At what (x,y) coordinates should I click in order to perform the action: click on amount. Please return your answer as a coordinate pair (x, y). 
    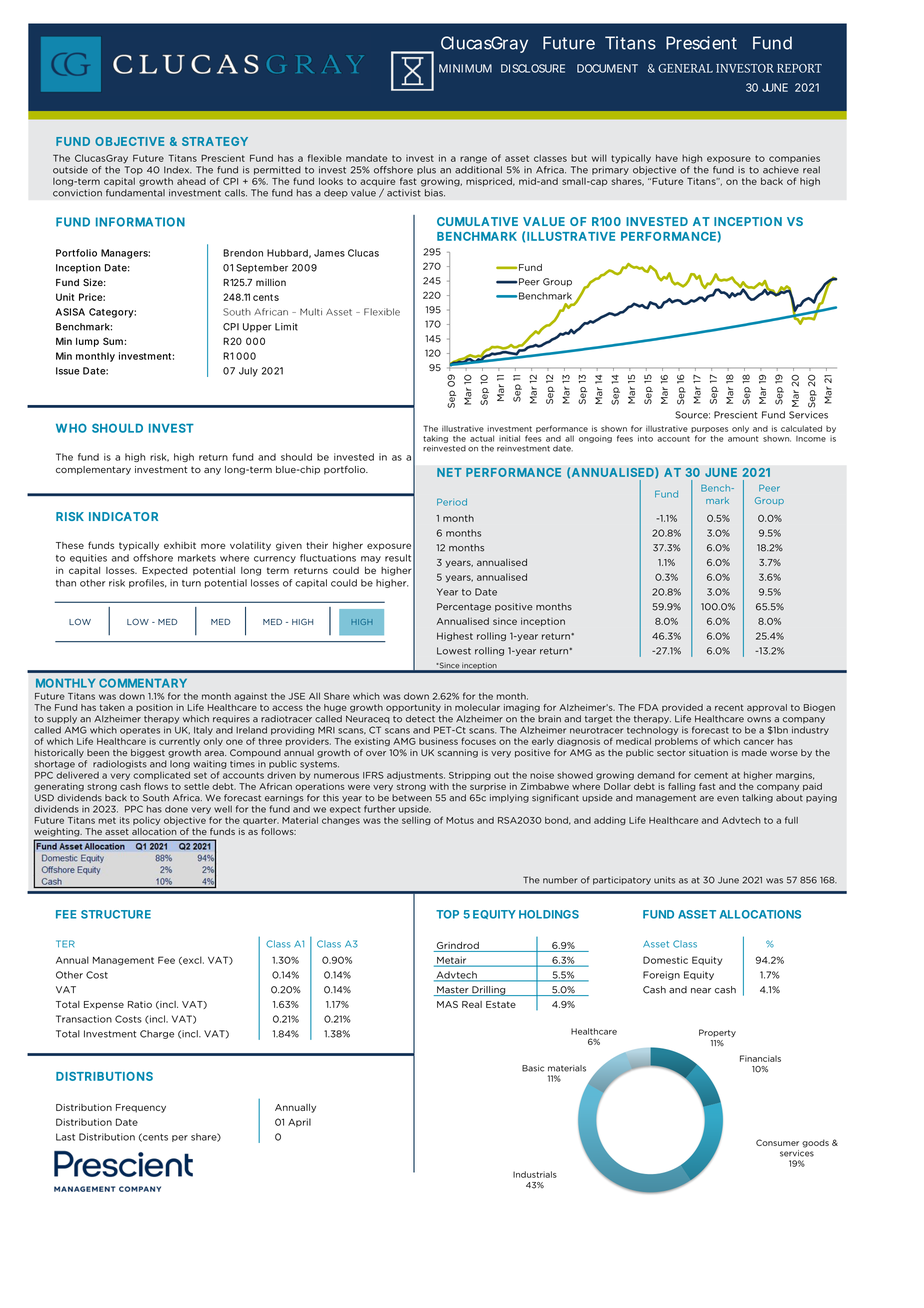
    Looking at the image, I should click on (743, 439).
